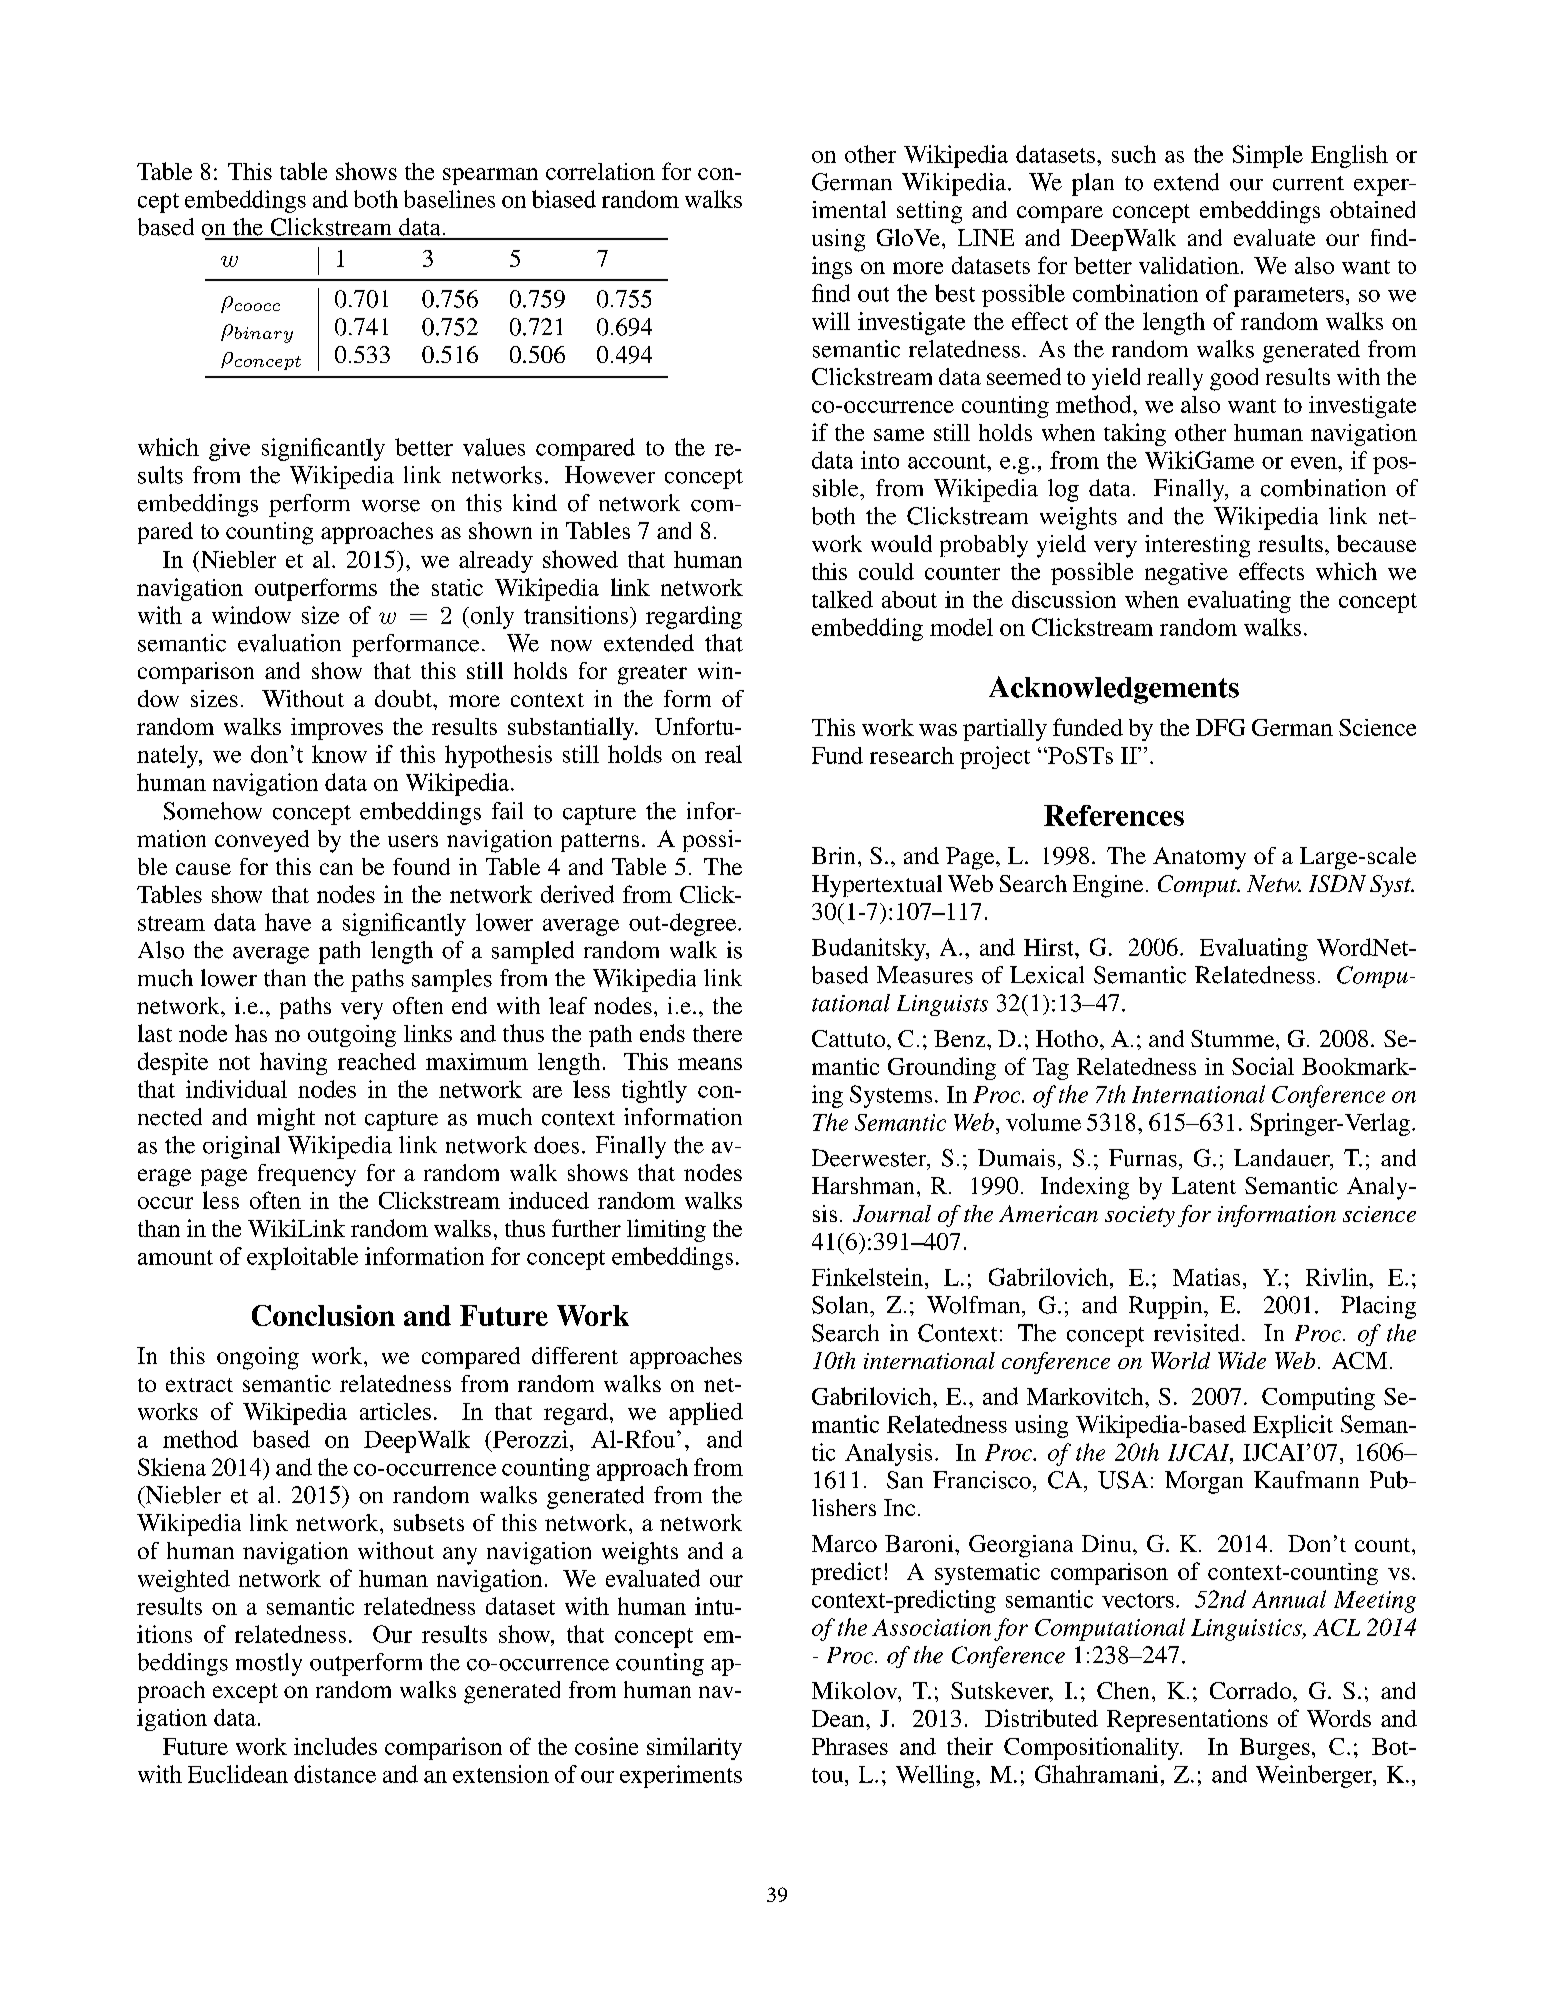 This page has width=1554, height=2011. Describe the element at coordinates (1242, 1360) in the page. I see `Wide` at that location.
